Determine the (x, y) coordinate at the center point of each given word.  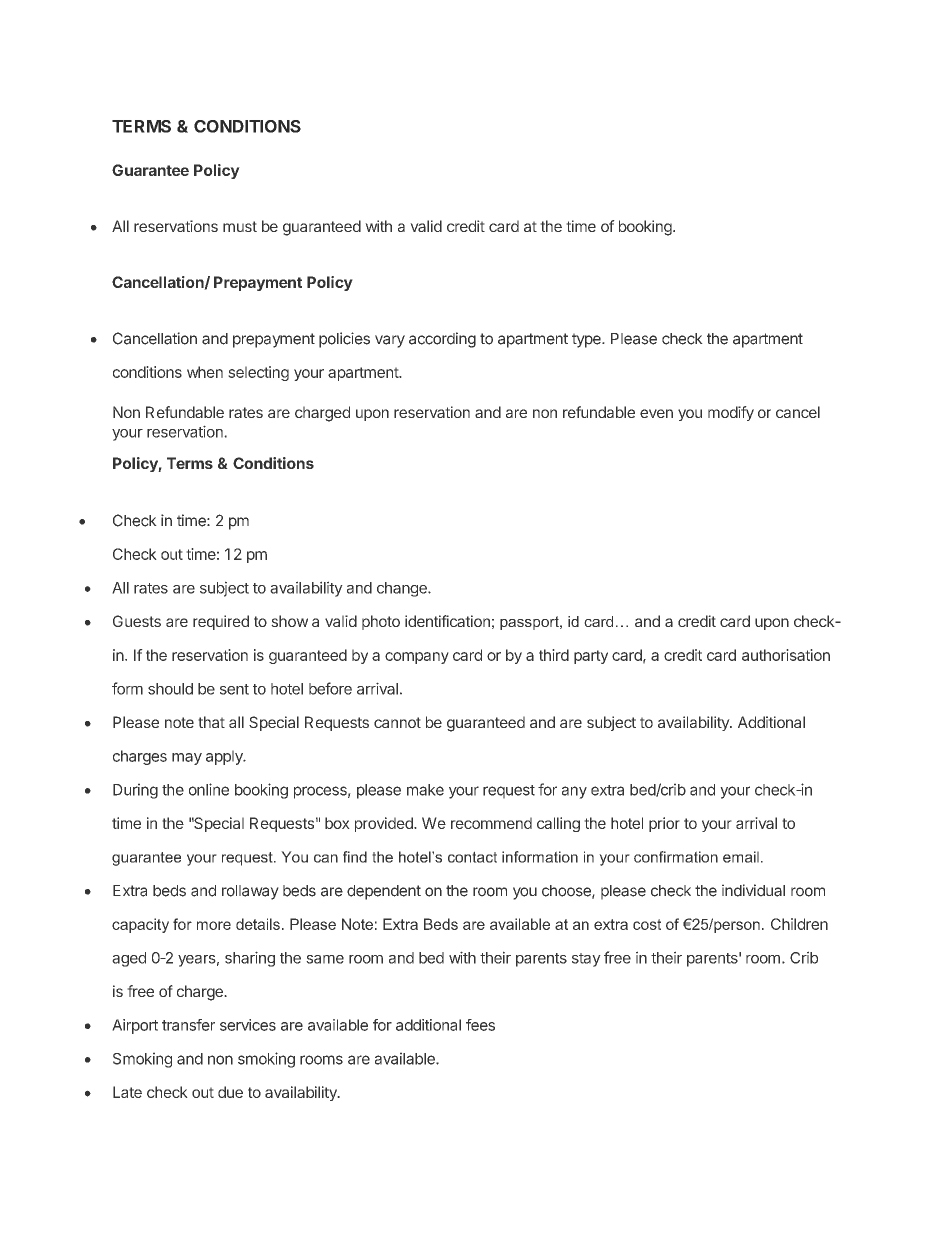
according (442, 340)
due (230, 1092)
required (221, 622)
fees (480, 1025)
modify (731, 413)
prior (664, 824)
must (240, 226)
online (209, 789)
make (425, 790)
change (403, 589)
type (587, 340)
